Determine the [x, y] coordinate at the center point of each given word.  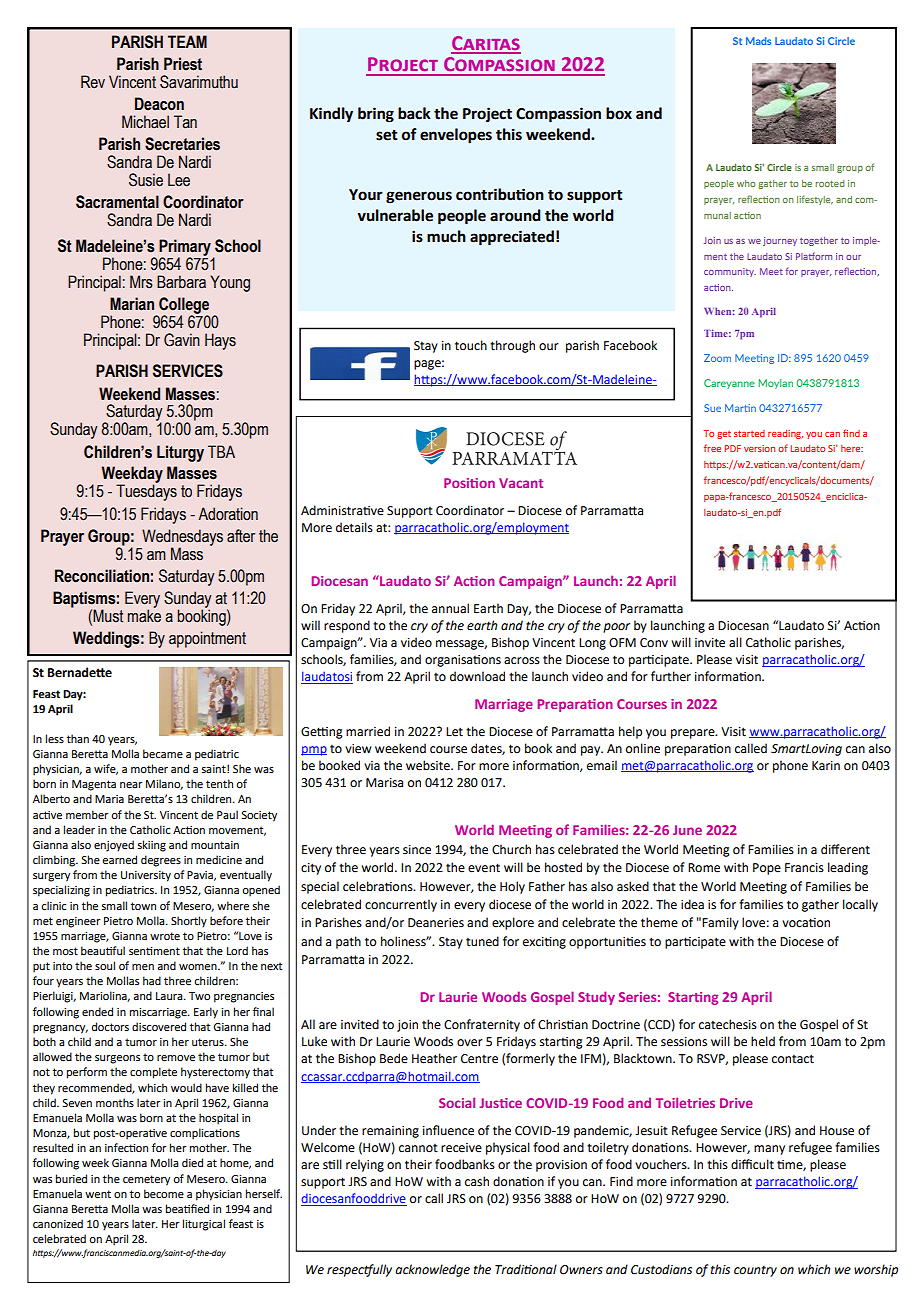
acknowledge [432, 1270]
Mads [758, 41]
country [755, 1271]
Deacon [159, 104]
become [164, 1193]
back [414, 113]
